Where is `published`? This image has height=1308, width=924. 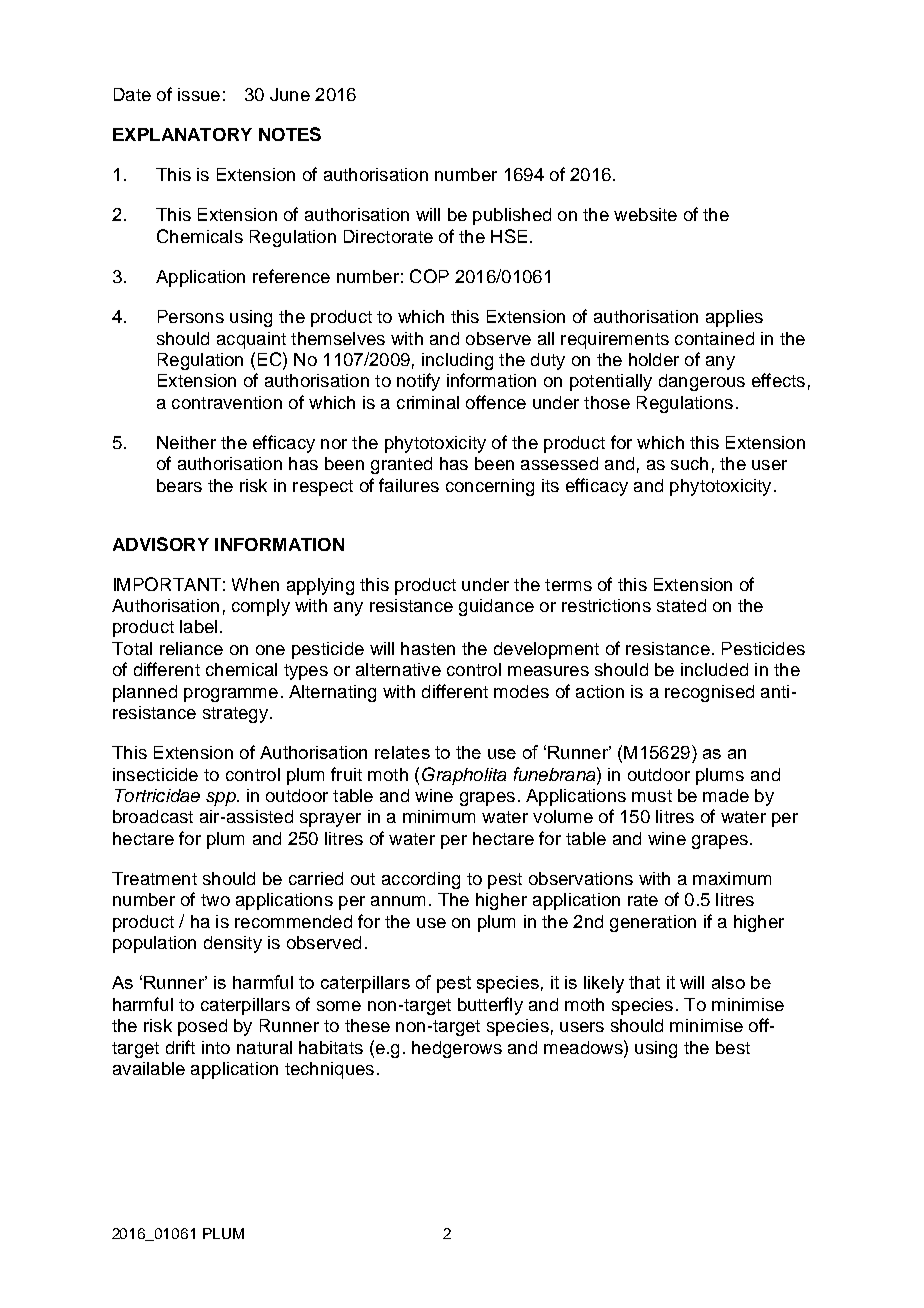
published is located at coordinates (512, 216).
